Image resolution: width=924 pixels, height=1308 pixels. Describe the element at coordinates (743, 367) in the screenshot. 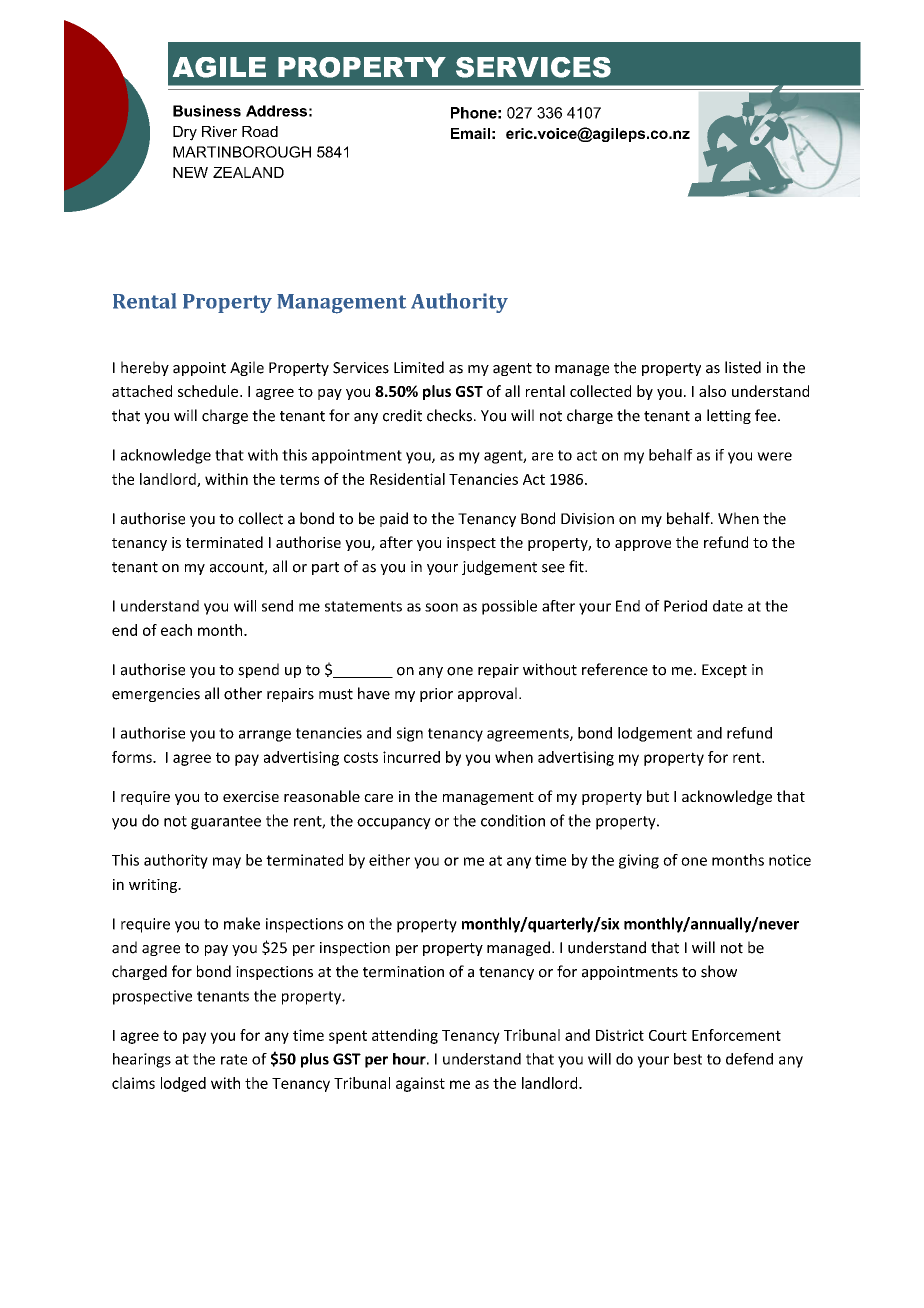

I see `listed` at that location.
